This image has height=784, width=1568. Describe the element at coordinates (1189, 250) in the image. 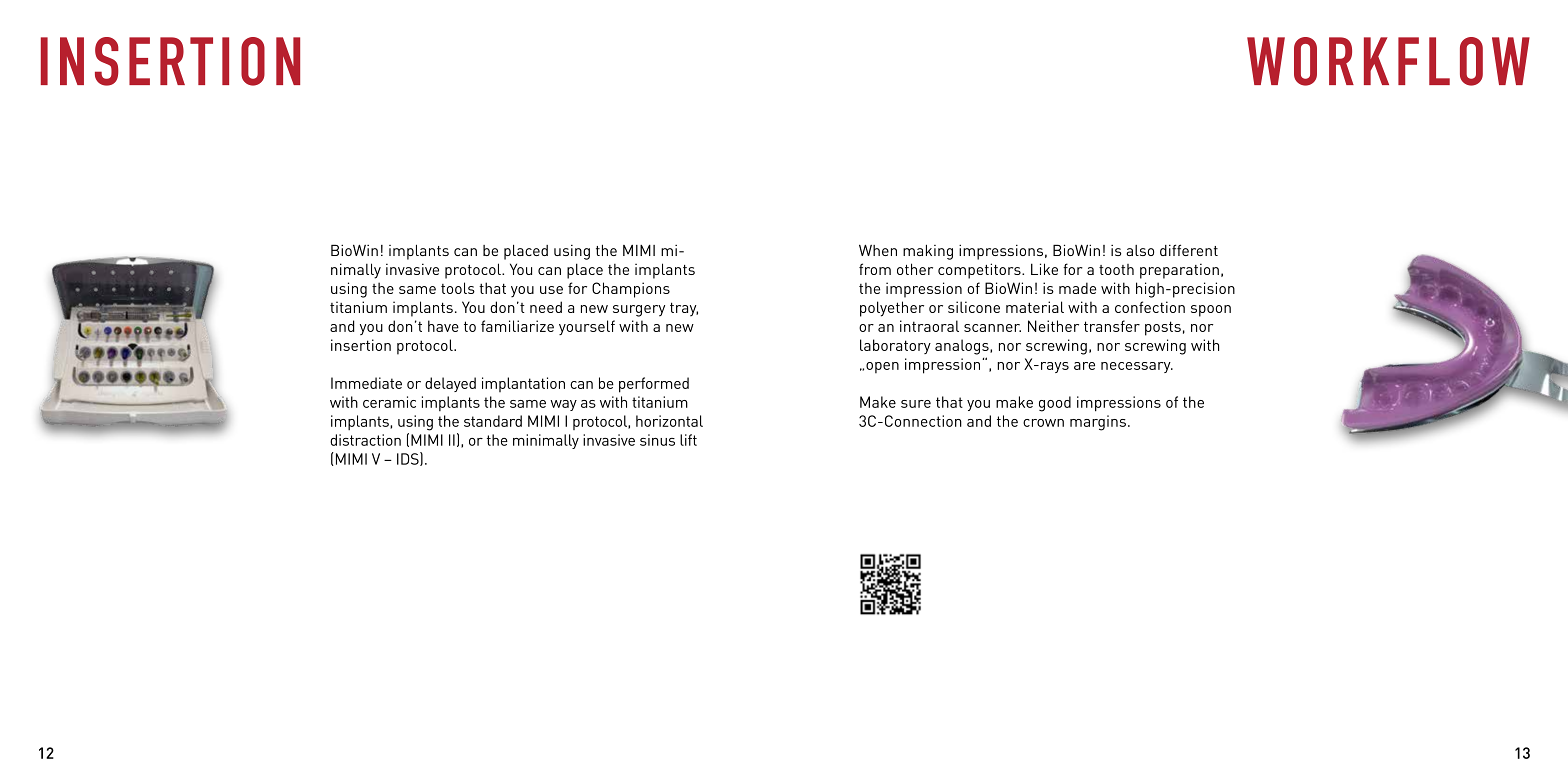

I see `different` at that location.
